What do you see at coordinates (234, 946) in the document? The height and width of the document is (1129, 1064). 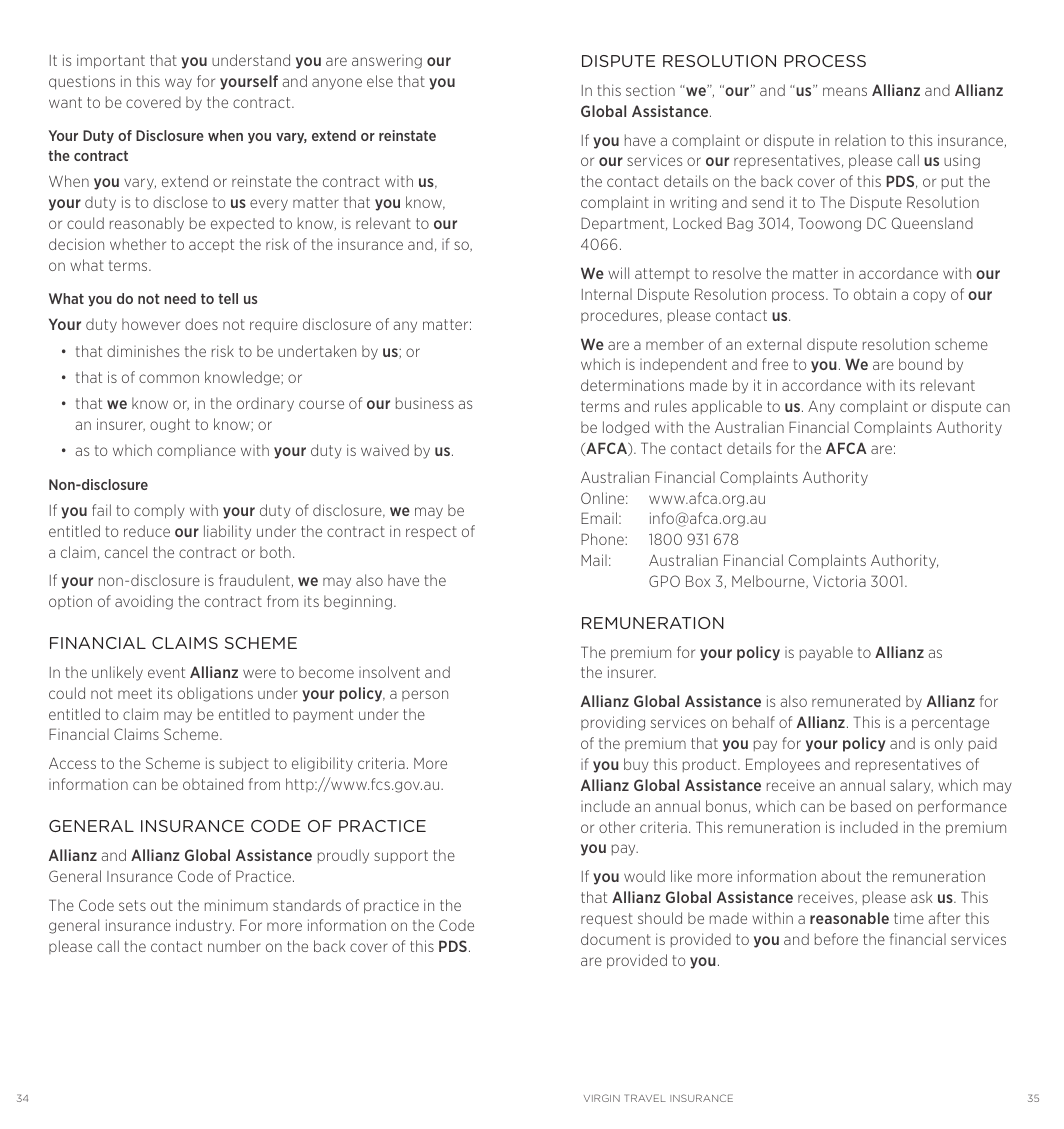 I see `number` at bounding box center [234, 946].
